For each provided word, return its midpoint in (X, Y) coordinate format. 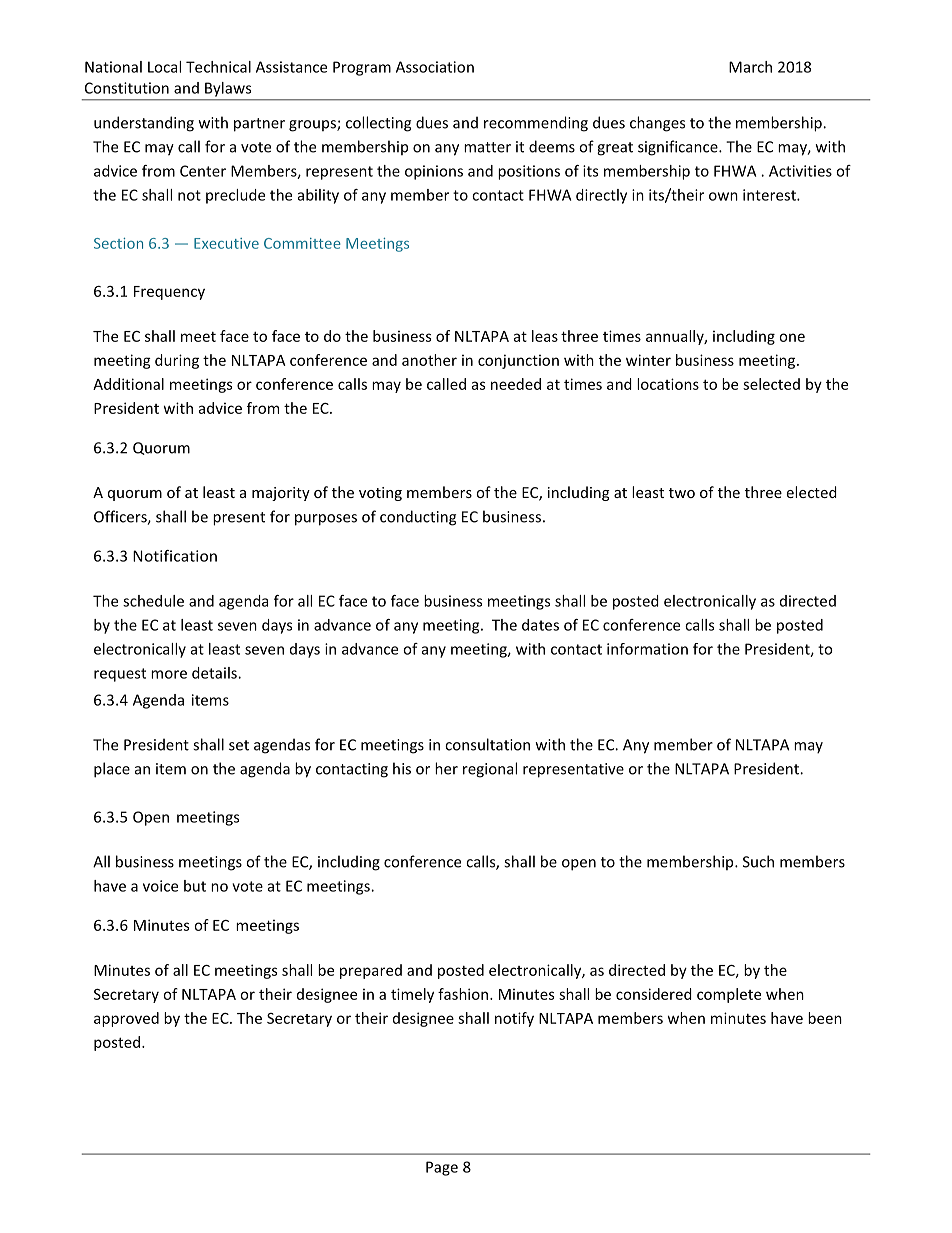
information (647, 649)
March (750, 67)
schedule (153, 601)
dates (540, 625)
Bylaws (228, 89)
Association (435, 67)
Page (442, 1168)
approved (126, 1019)
